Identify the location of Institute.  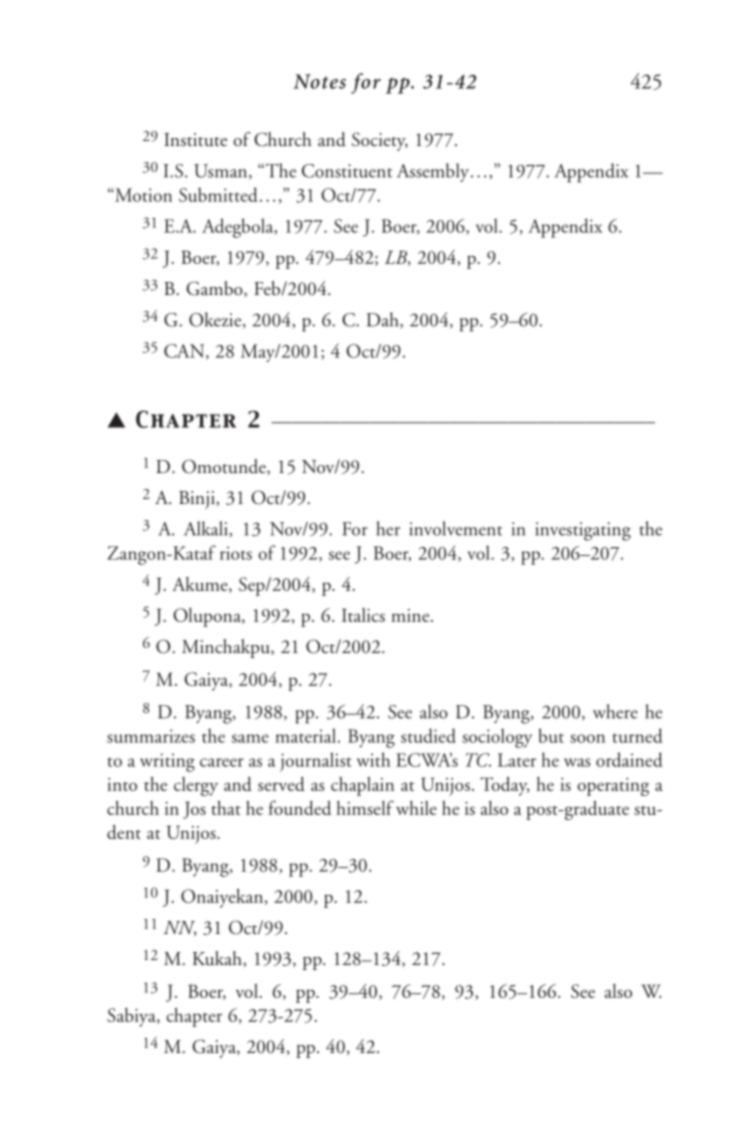
(195, 140).
